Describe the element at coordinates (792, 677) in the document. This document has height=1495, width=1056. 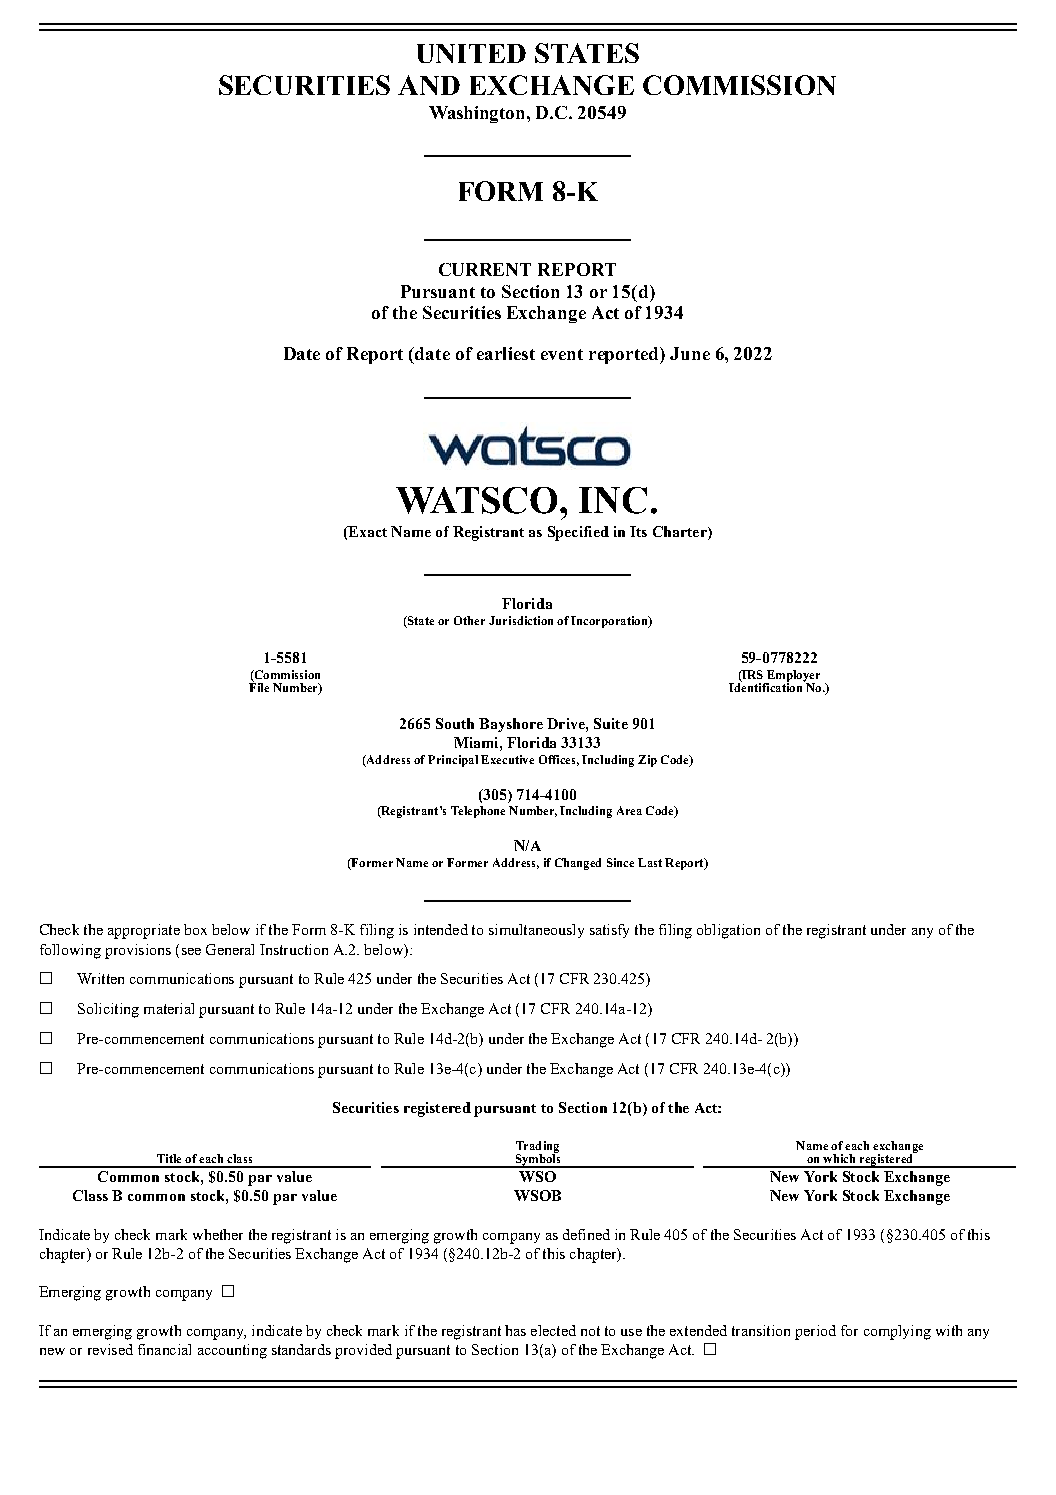
I see `Employer` at that location.
